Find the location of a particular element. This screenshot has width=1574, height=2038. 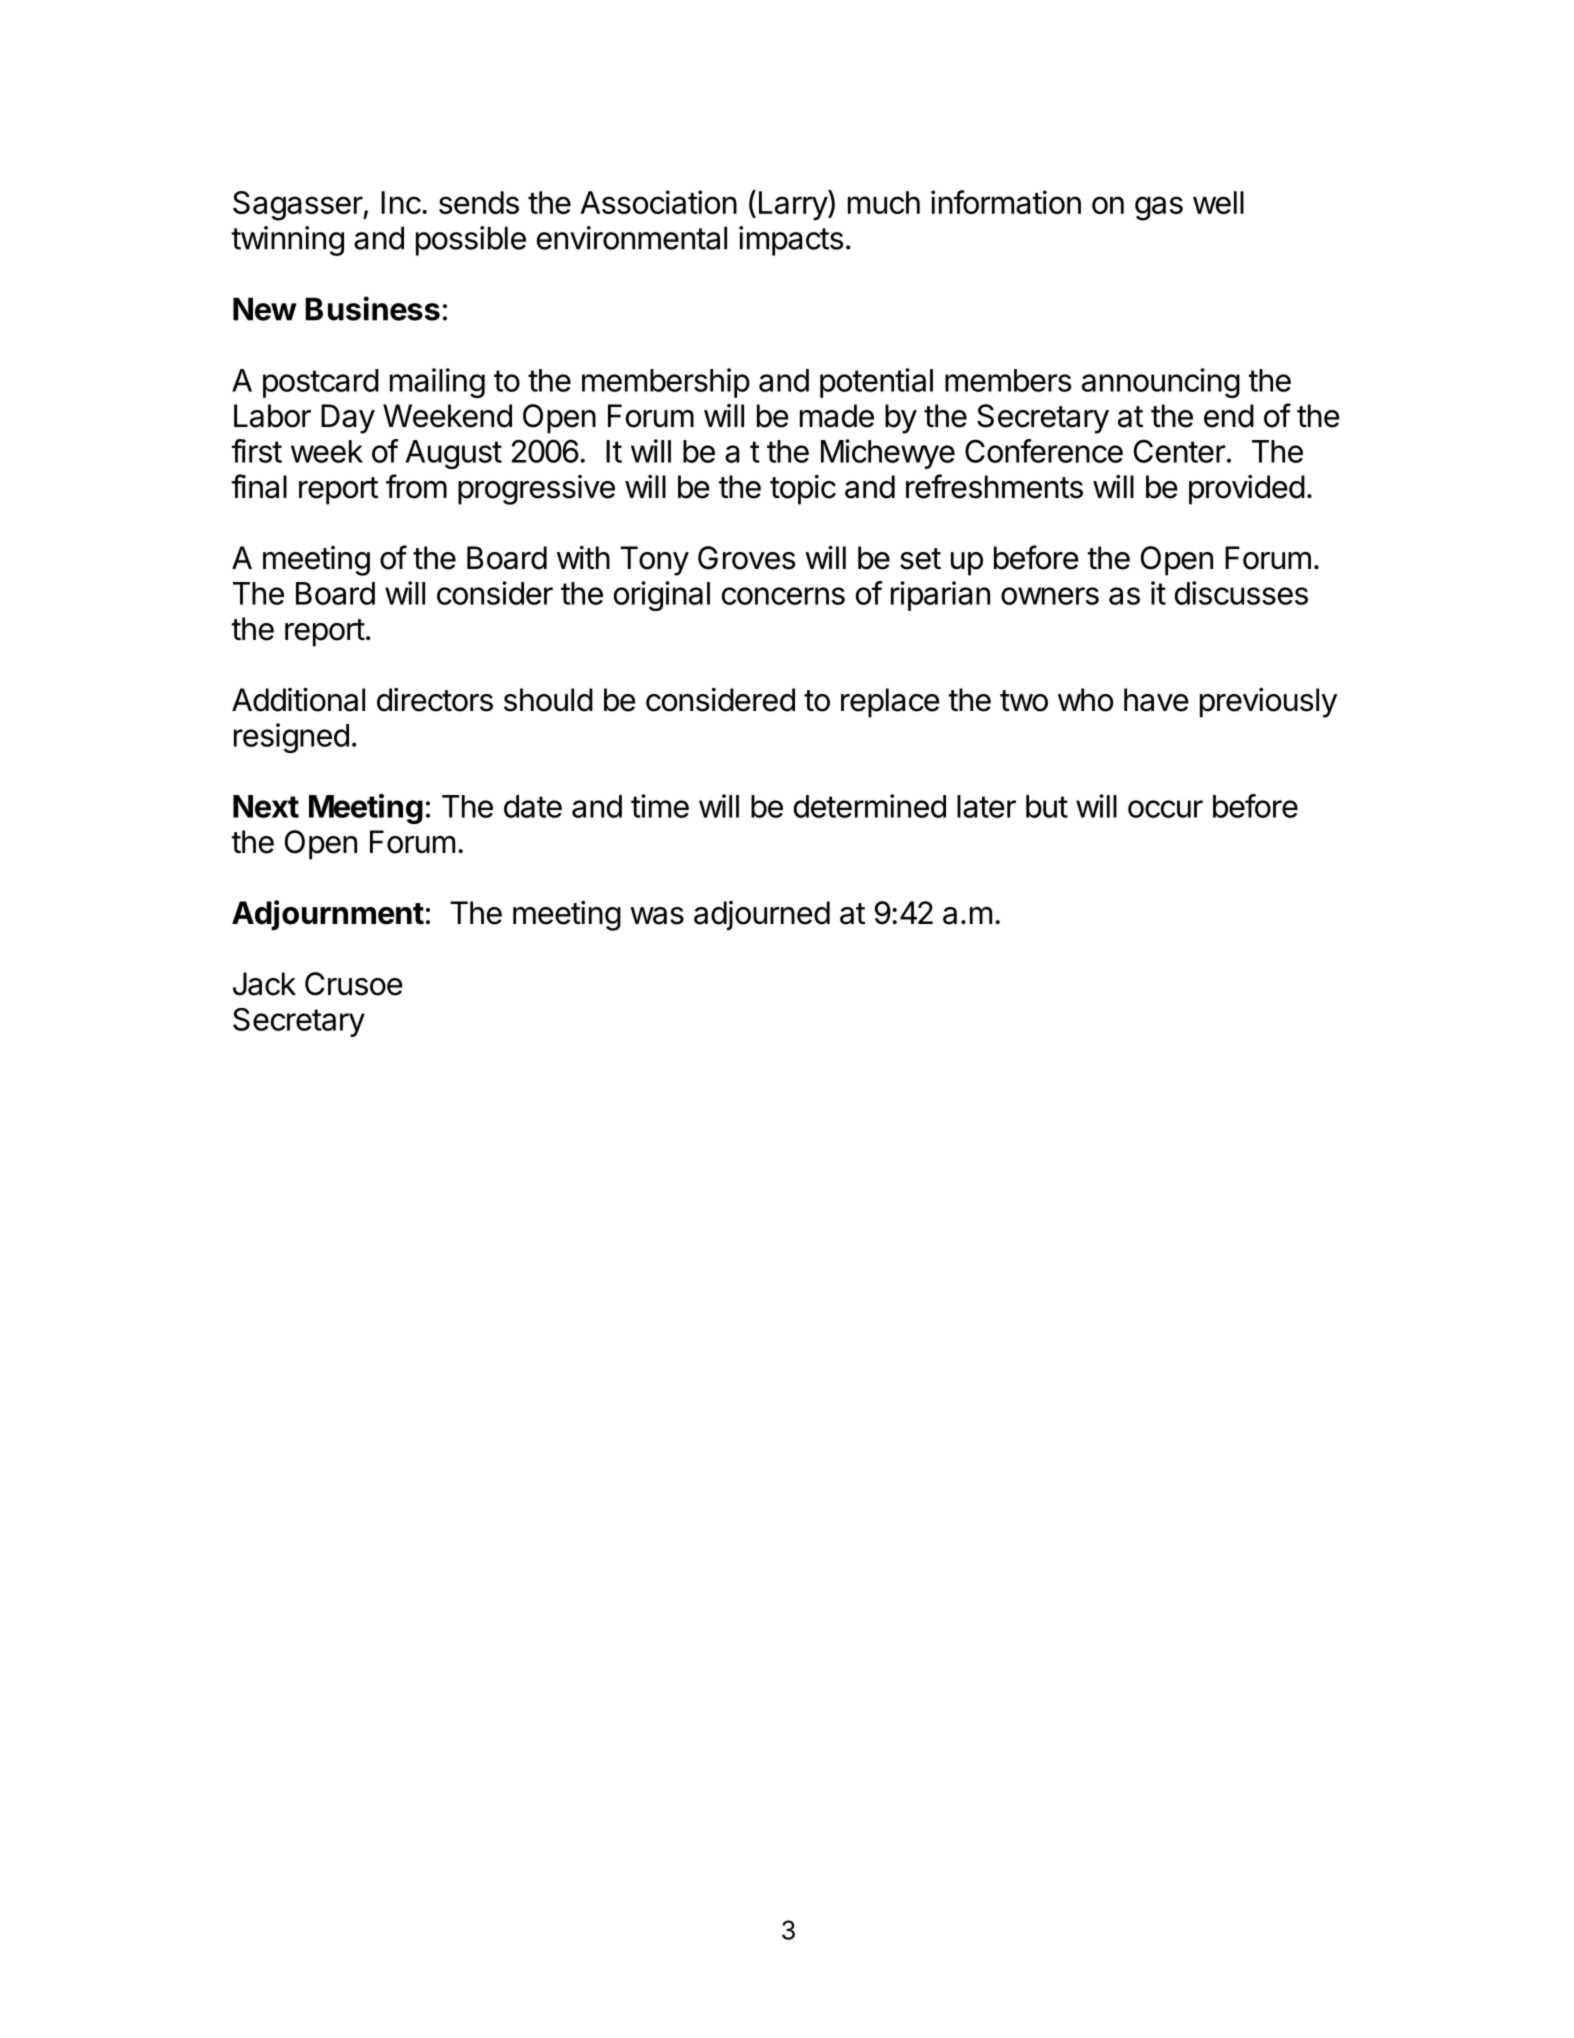

made is located at coordinates (837, 416).
